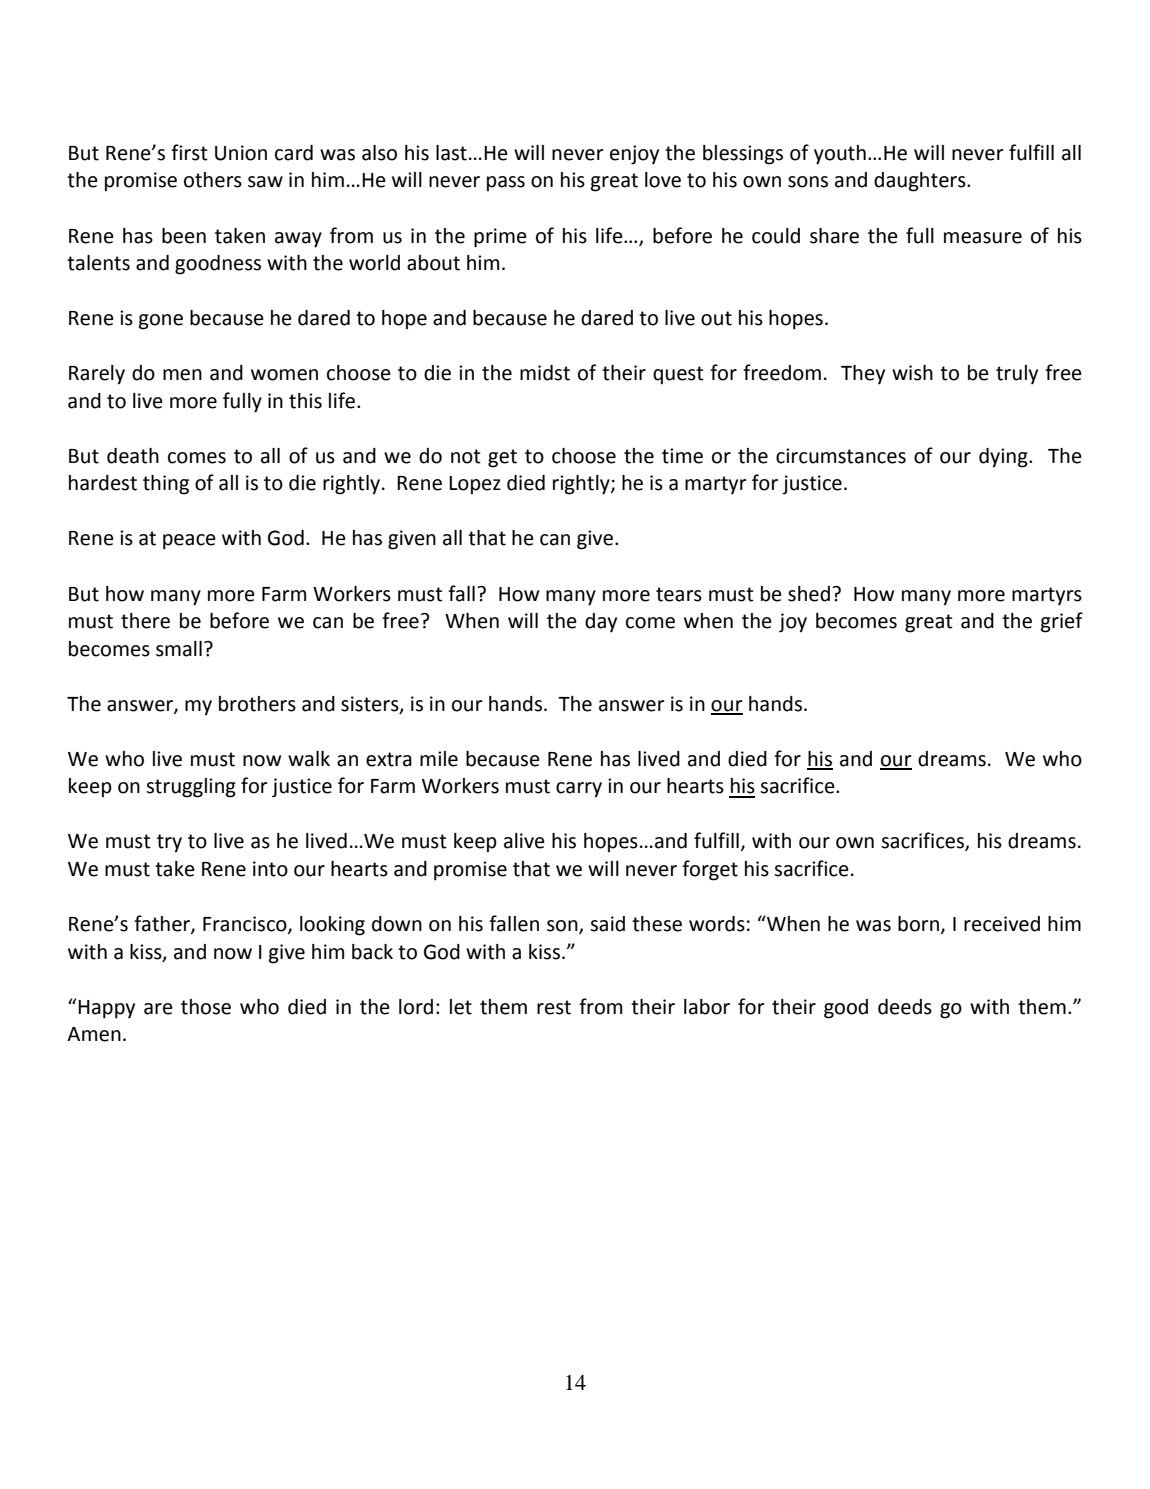 This document has width=1150, height=1489. I want to click on those, so click(206, 1007).
